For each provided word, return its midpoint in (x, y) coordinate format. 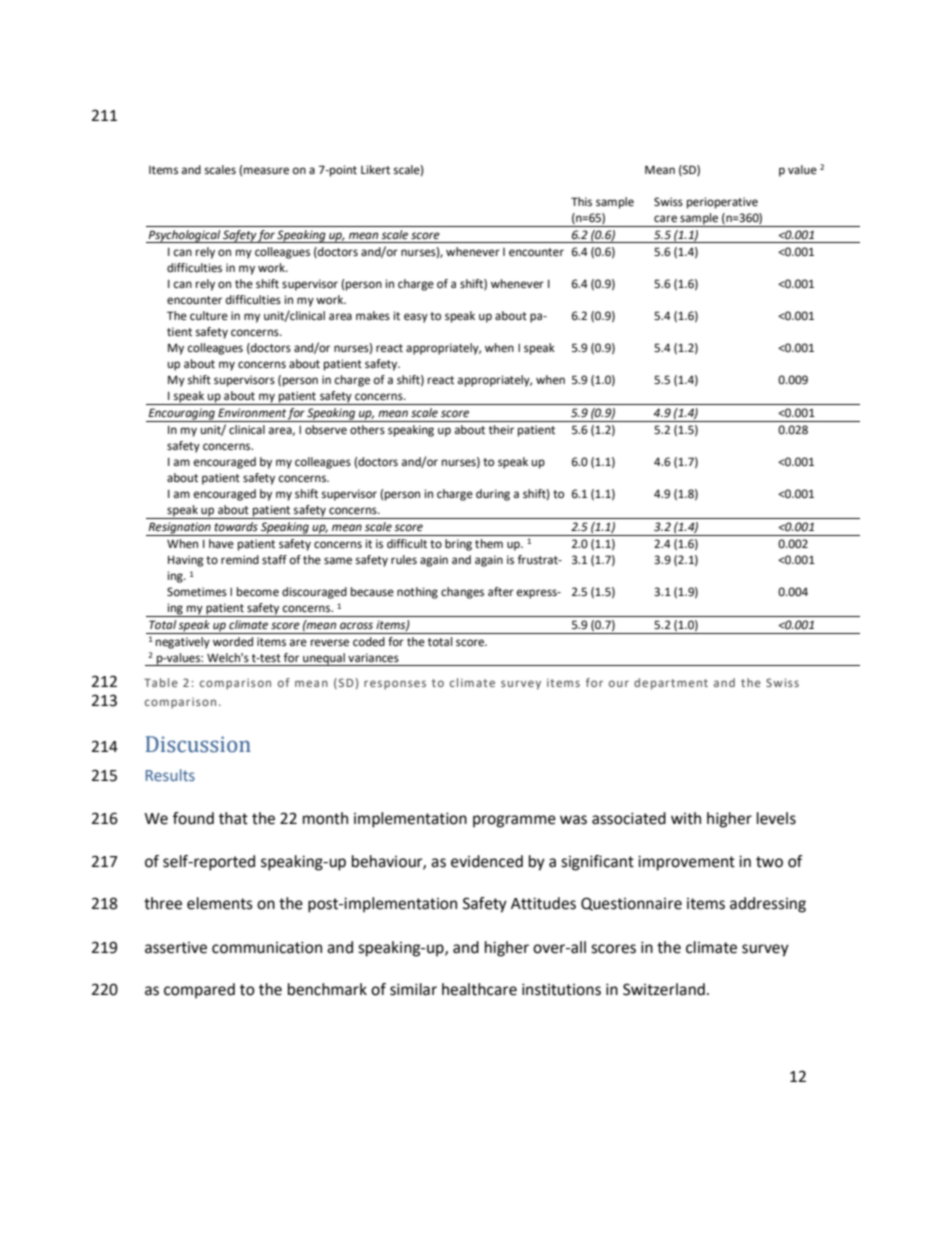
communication (267, 947)
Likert (375, 170)
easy (416, 318)
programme (514, 821)
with (686, 818)
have (221, 543)
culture (209, 315)
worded (233, 642)
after (501, 592)
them (489, 544)
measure (266, 171)
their (501, 430)
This (581, 202)
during (493, 495)
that (233, 818)
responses (395, 685)
